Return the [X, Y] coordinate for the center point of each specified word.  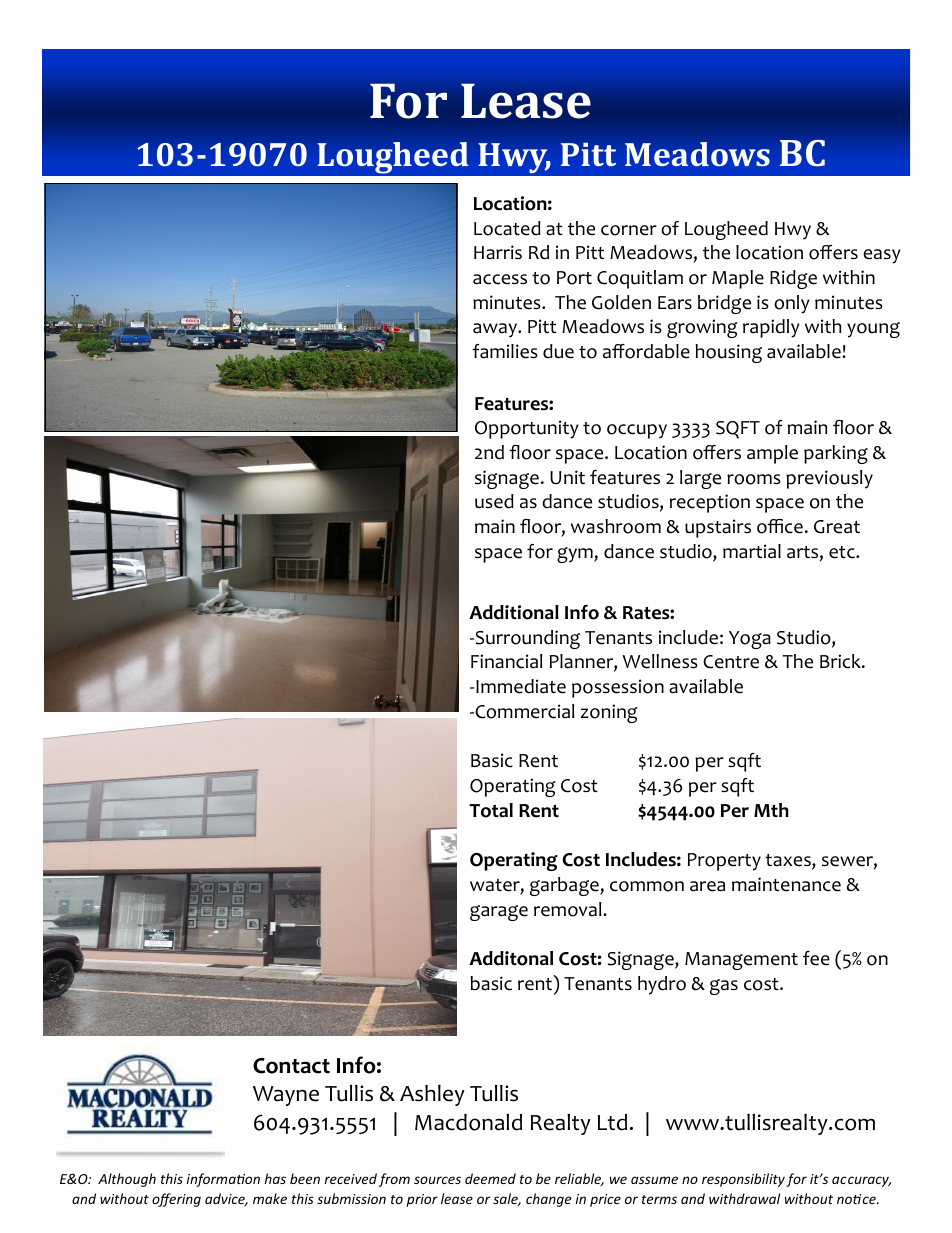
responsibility [743, 1180]
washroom [616, 526]
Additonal [511, 958]
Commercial [523, 711]
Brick [841, 661]
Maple [738, 279]
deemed [490, 1178]
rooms [754, 479]
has [275, 1178]
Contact [291, 1066]
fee [816, 958]
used [494, 501]
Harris [498, 252]
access [500, 279]
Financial [506, 661]
